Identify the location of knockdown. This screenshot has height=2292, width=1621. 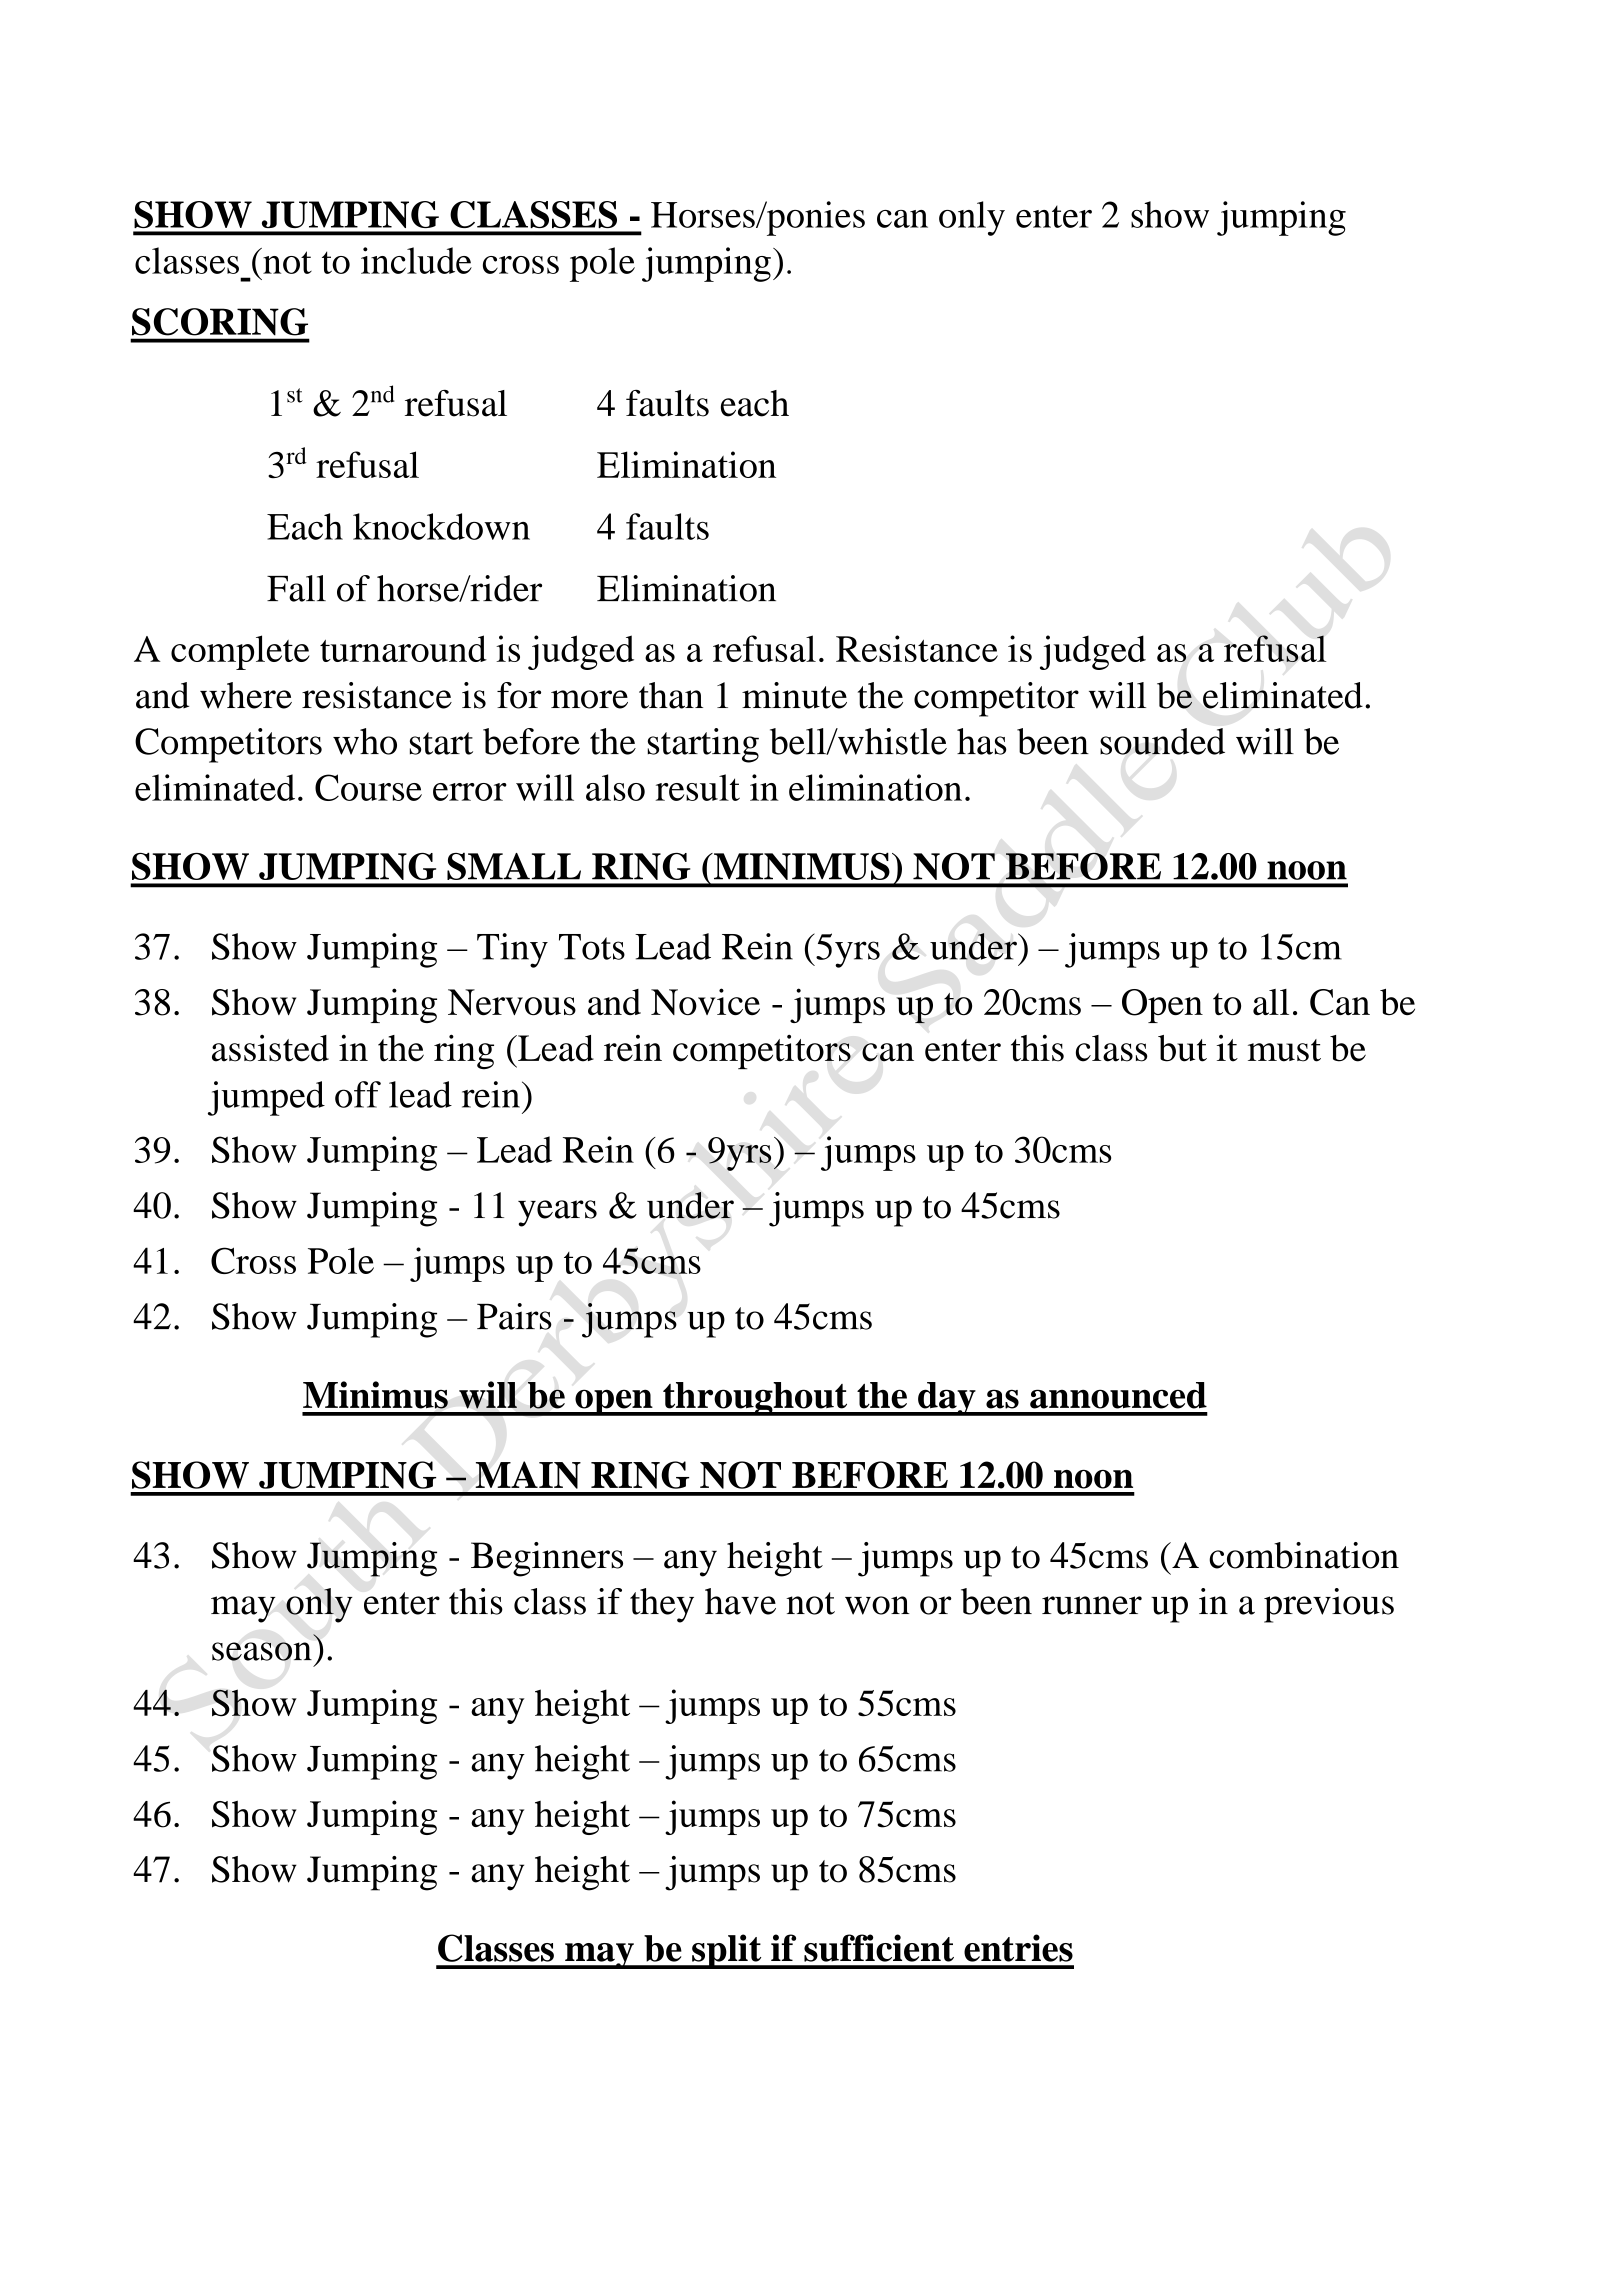
(441, 526).
